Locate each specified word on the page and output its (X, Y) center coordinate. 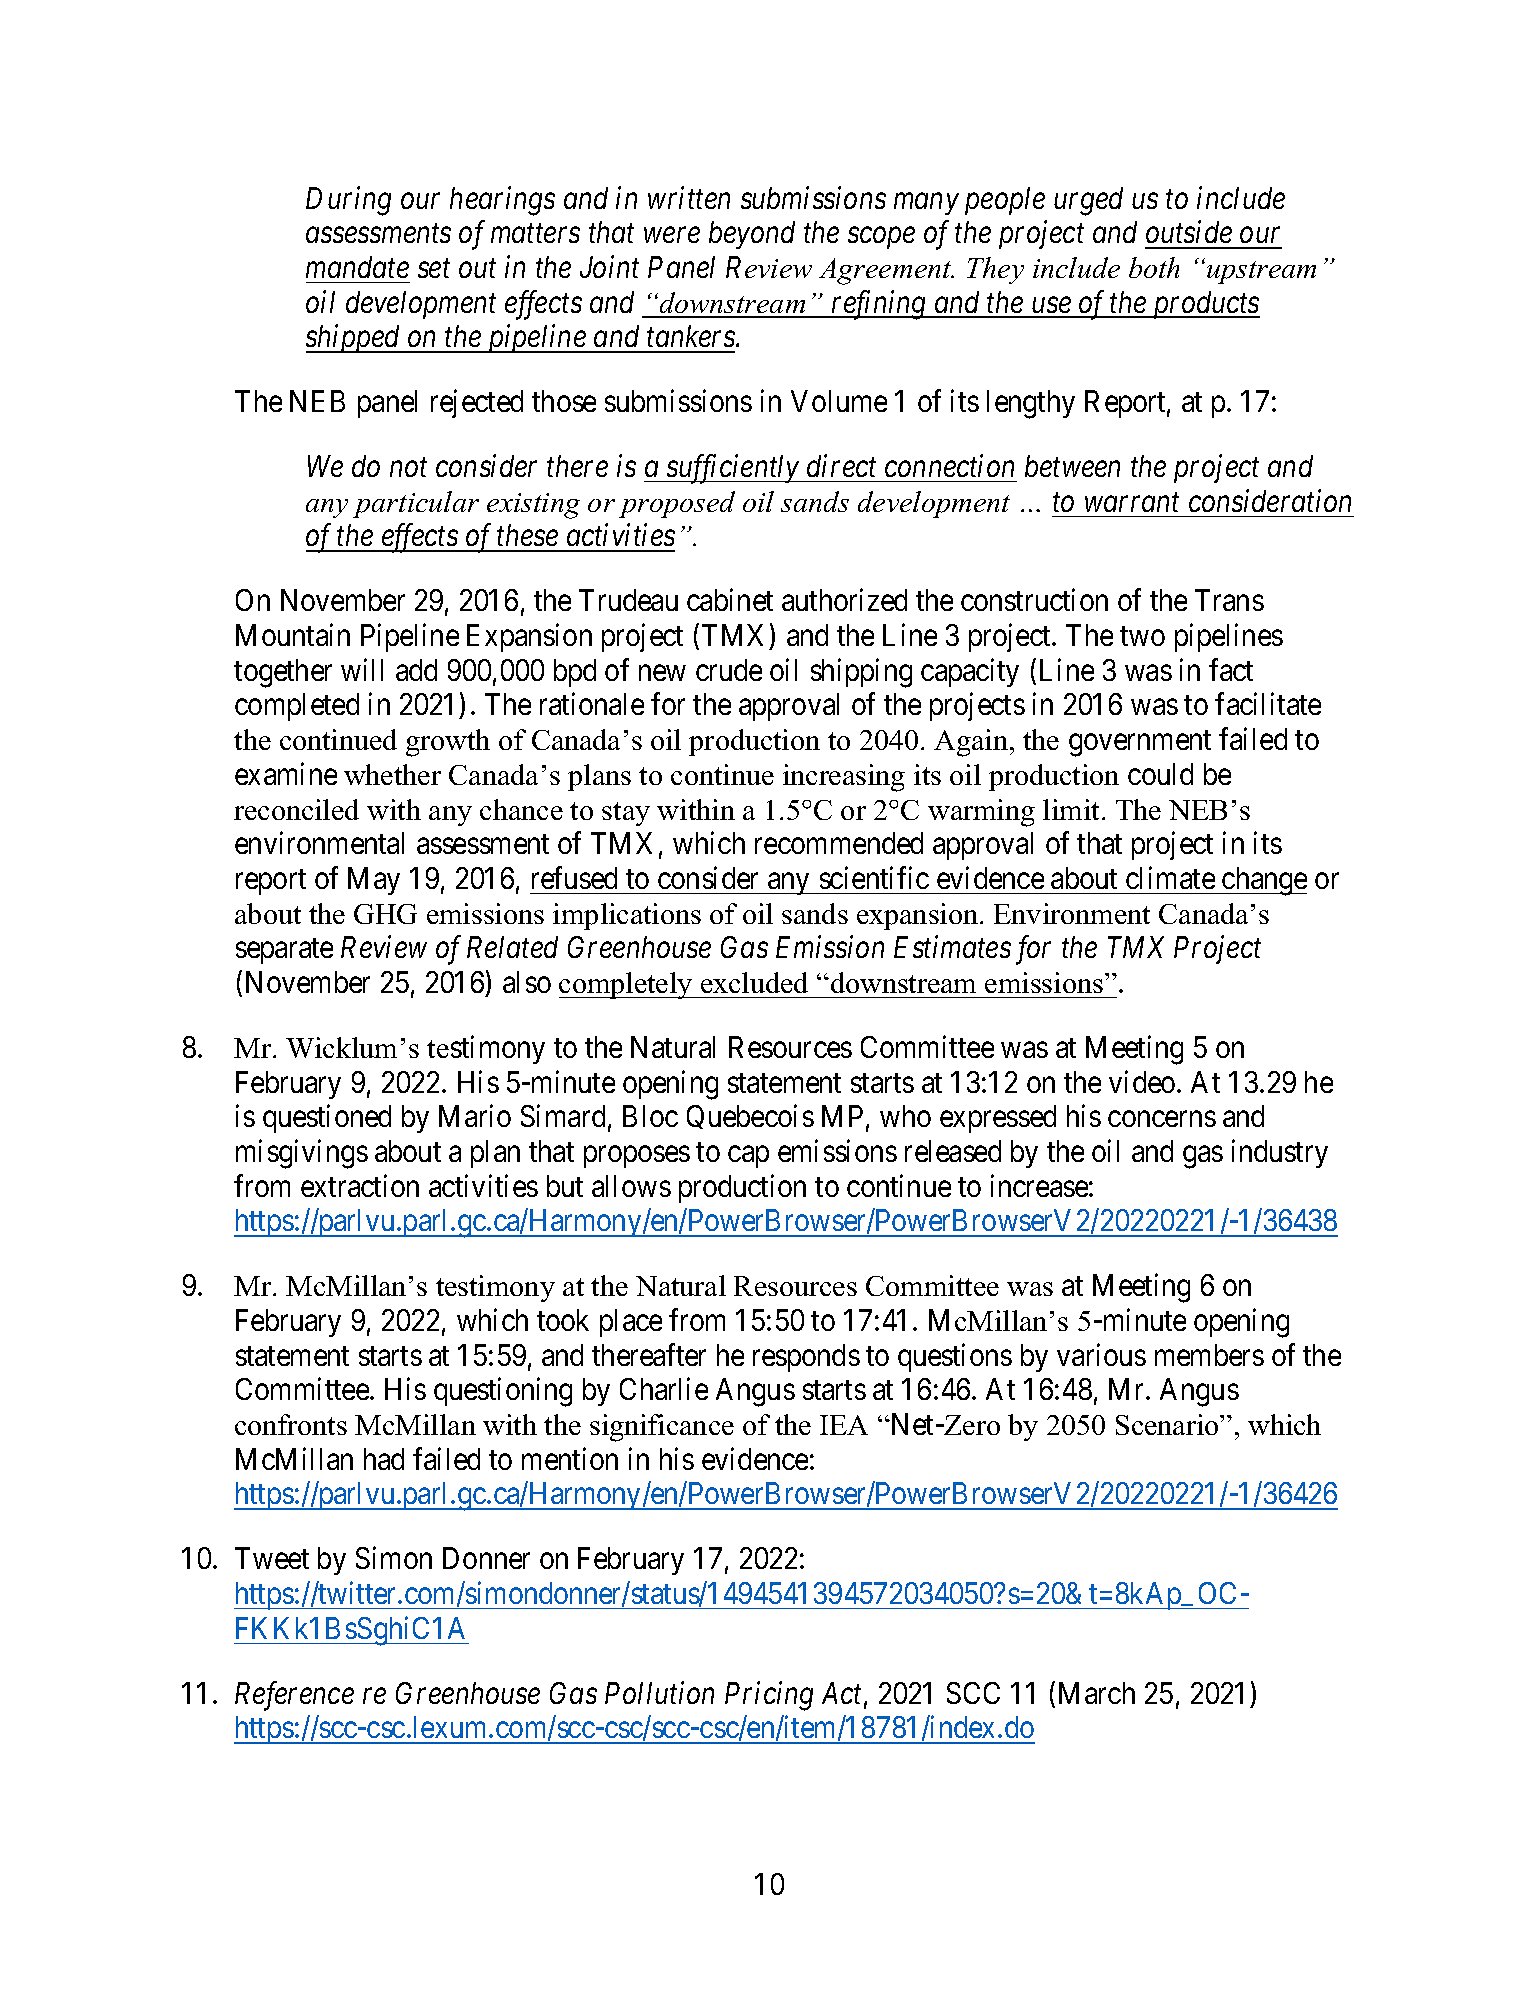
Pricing (769, 1696)
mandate (357, 267)
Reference (294, 1696)
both (1154, 267)
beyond (752, 235)
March (1097, 1693)
